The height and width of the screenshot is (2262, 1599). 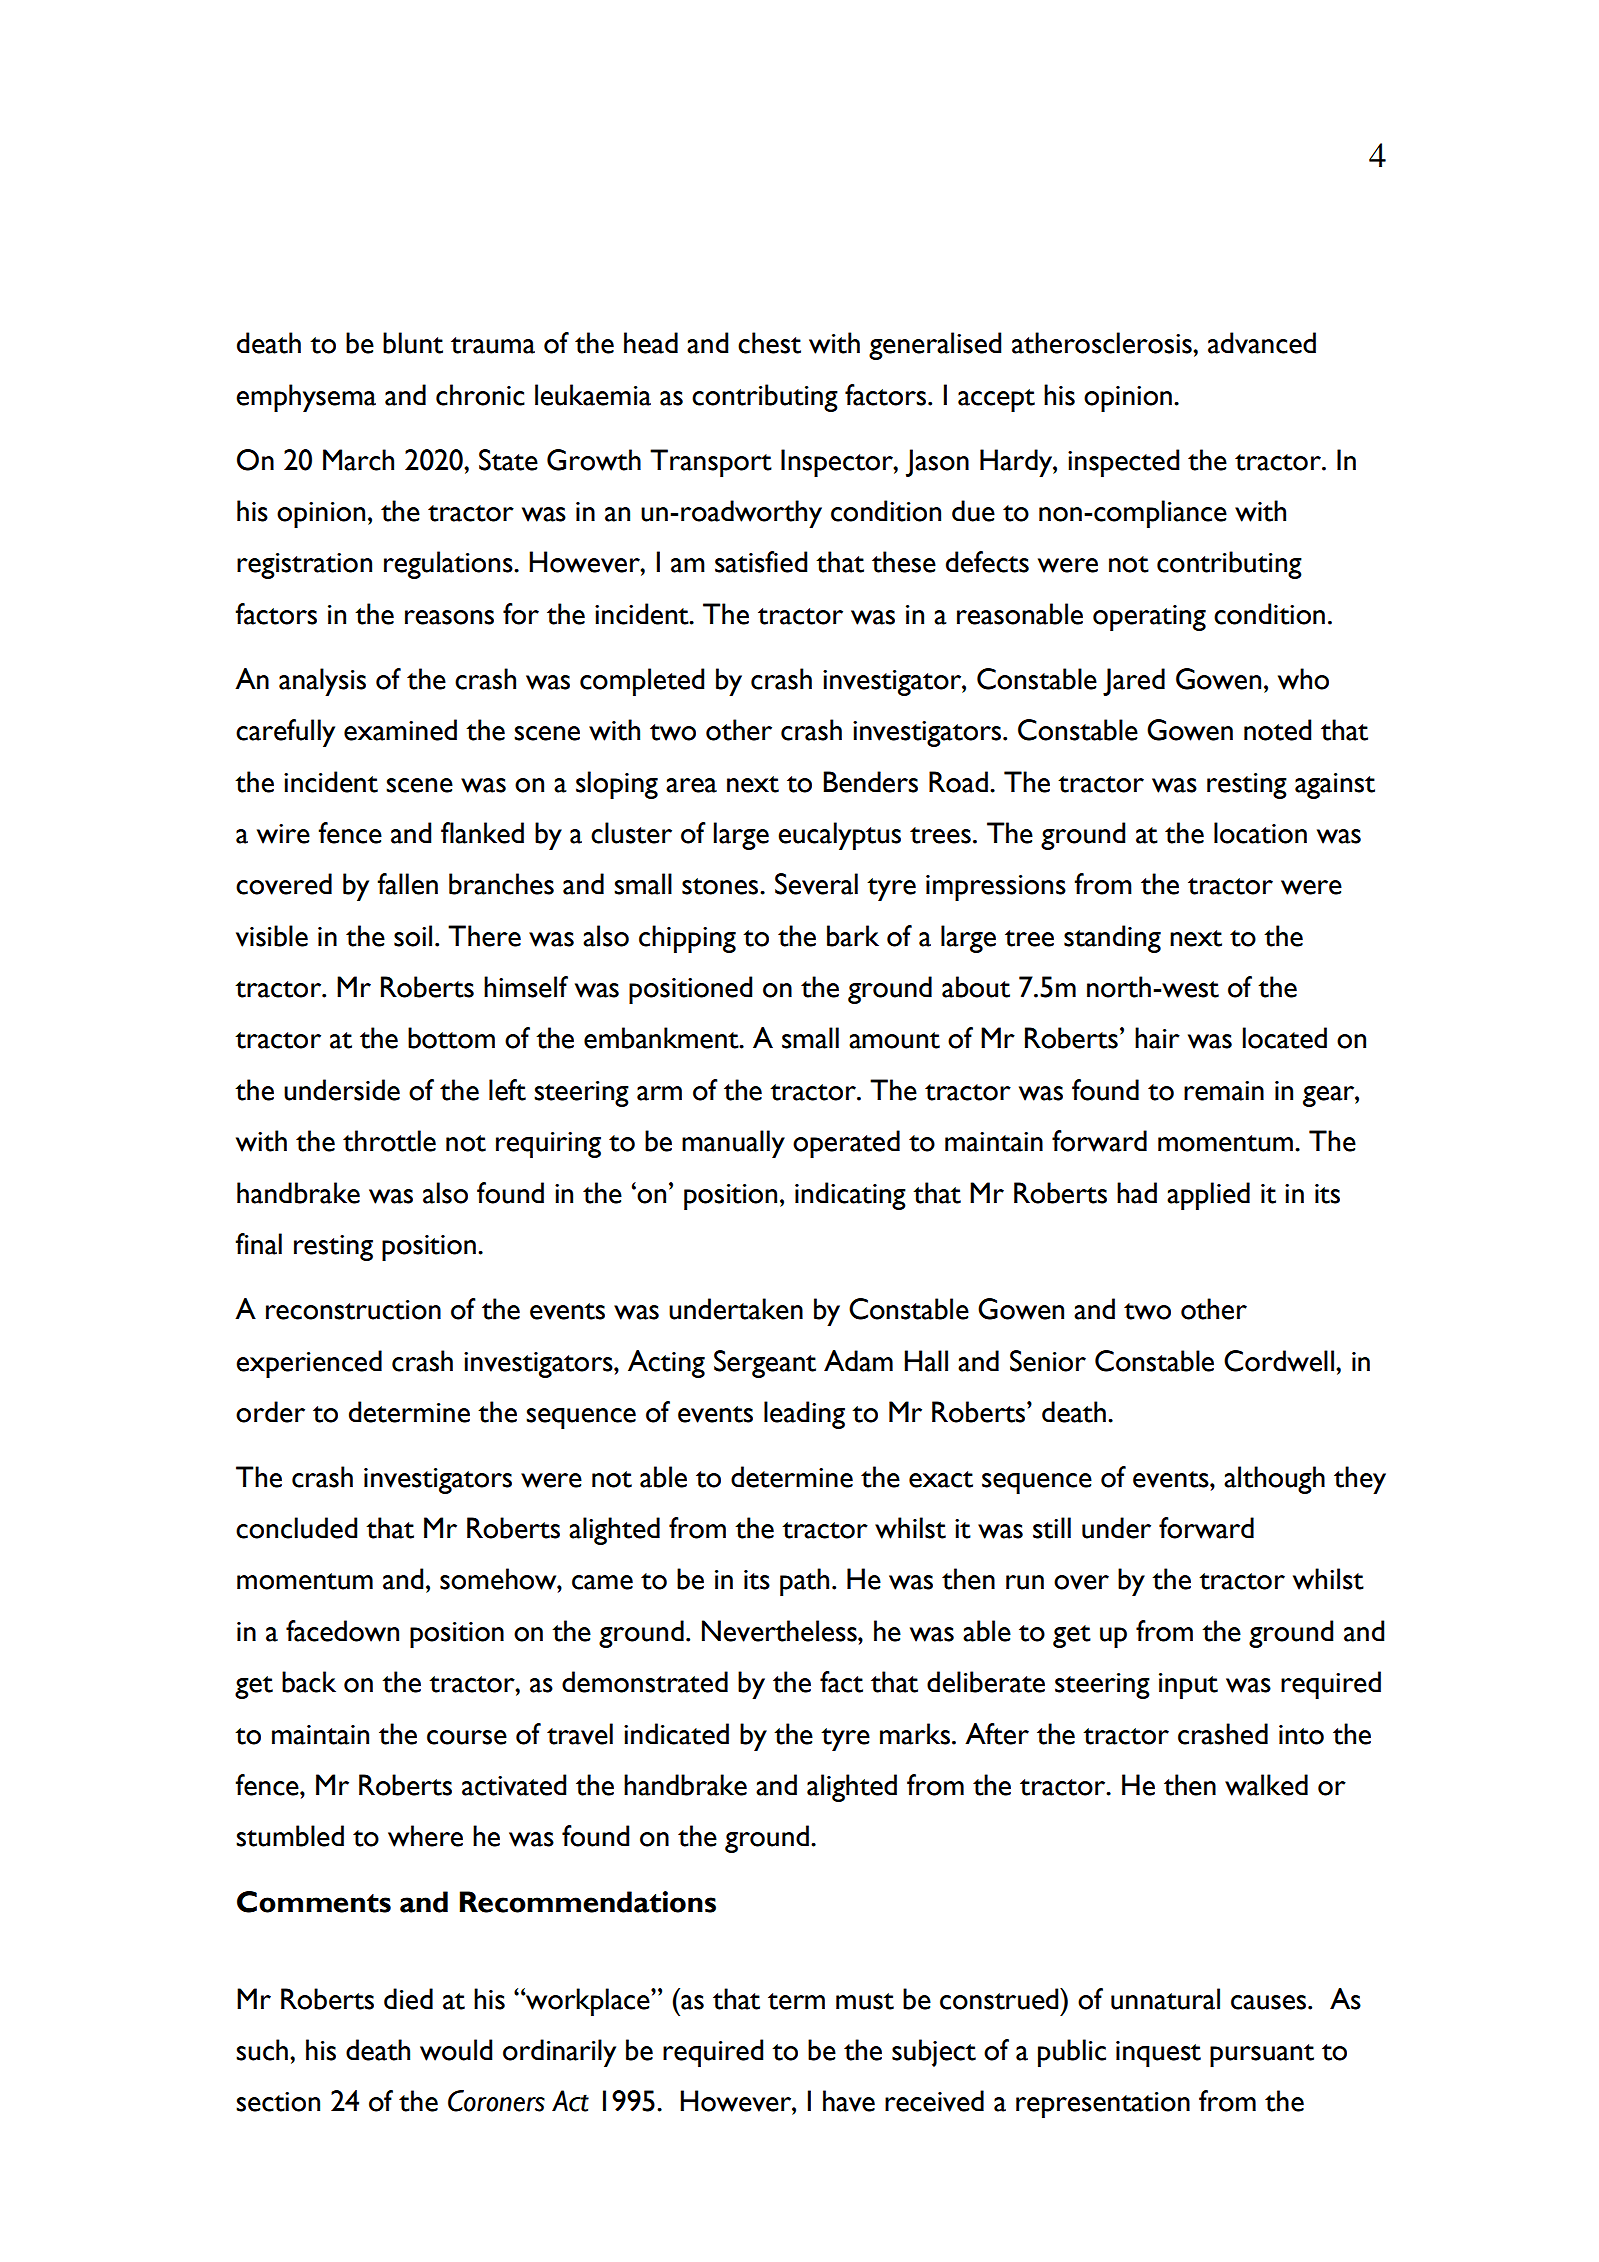 I want to click on advanced, so click(x=1262, y=343).
